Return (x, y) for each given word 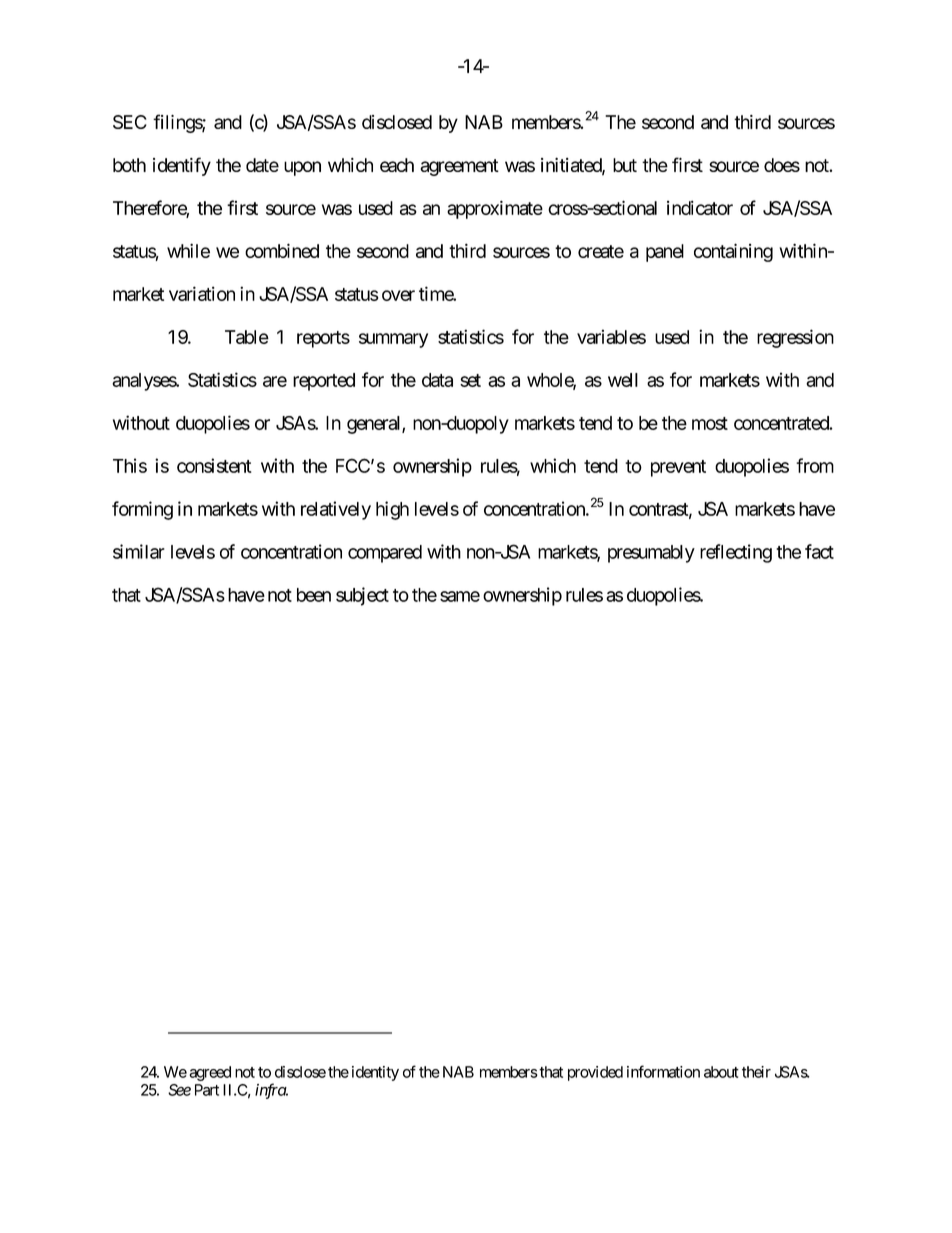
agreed (210, 1073)
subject (362, 596)
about (721, 1072)
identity (375, 1073)
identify (182, 166)
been (314, 595)
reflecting (736, 553)
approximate (495, 210)
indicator (700, 207)
